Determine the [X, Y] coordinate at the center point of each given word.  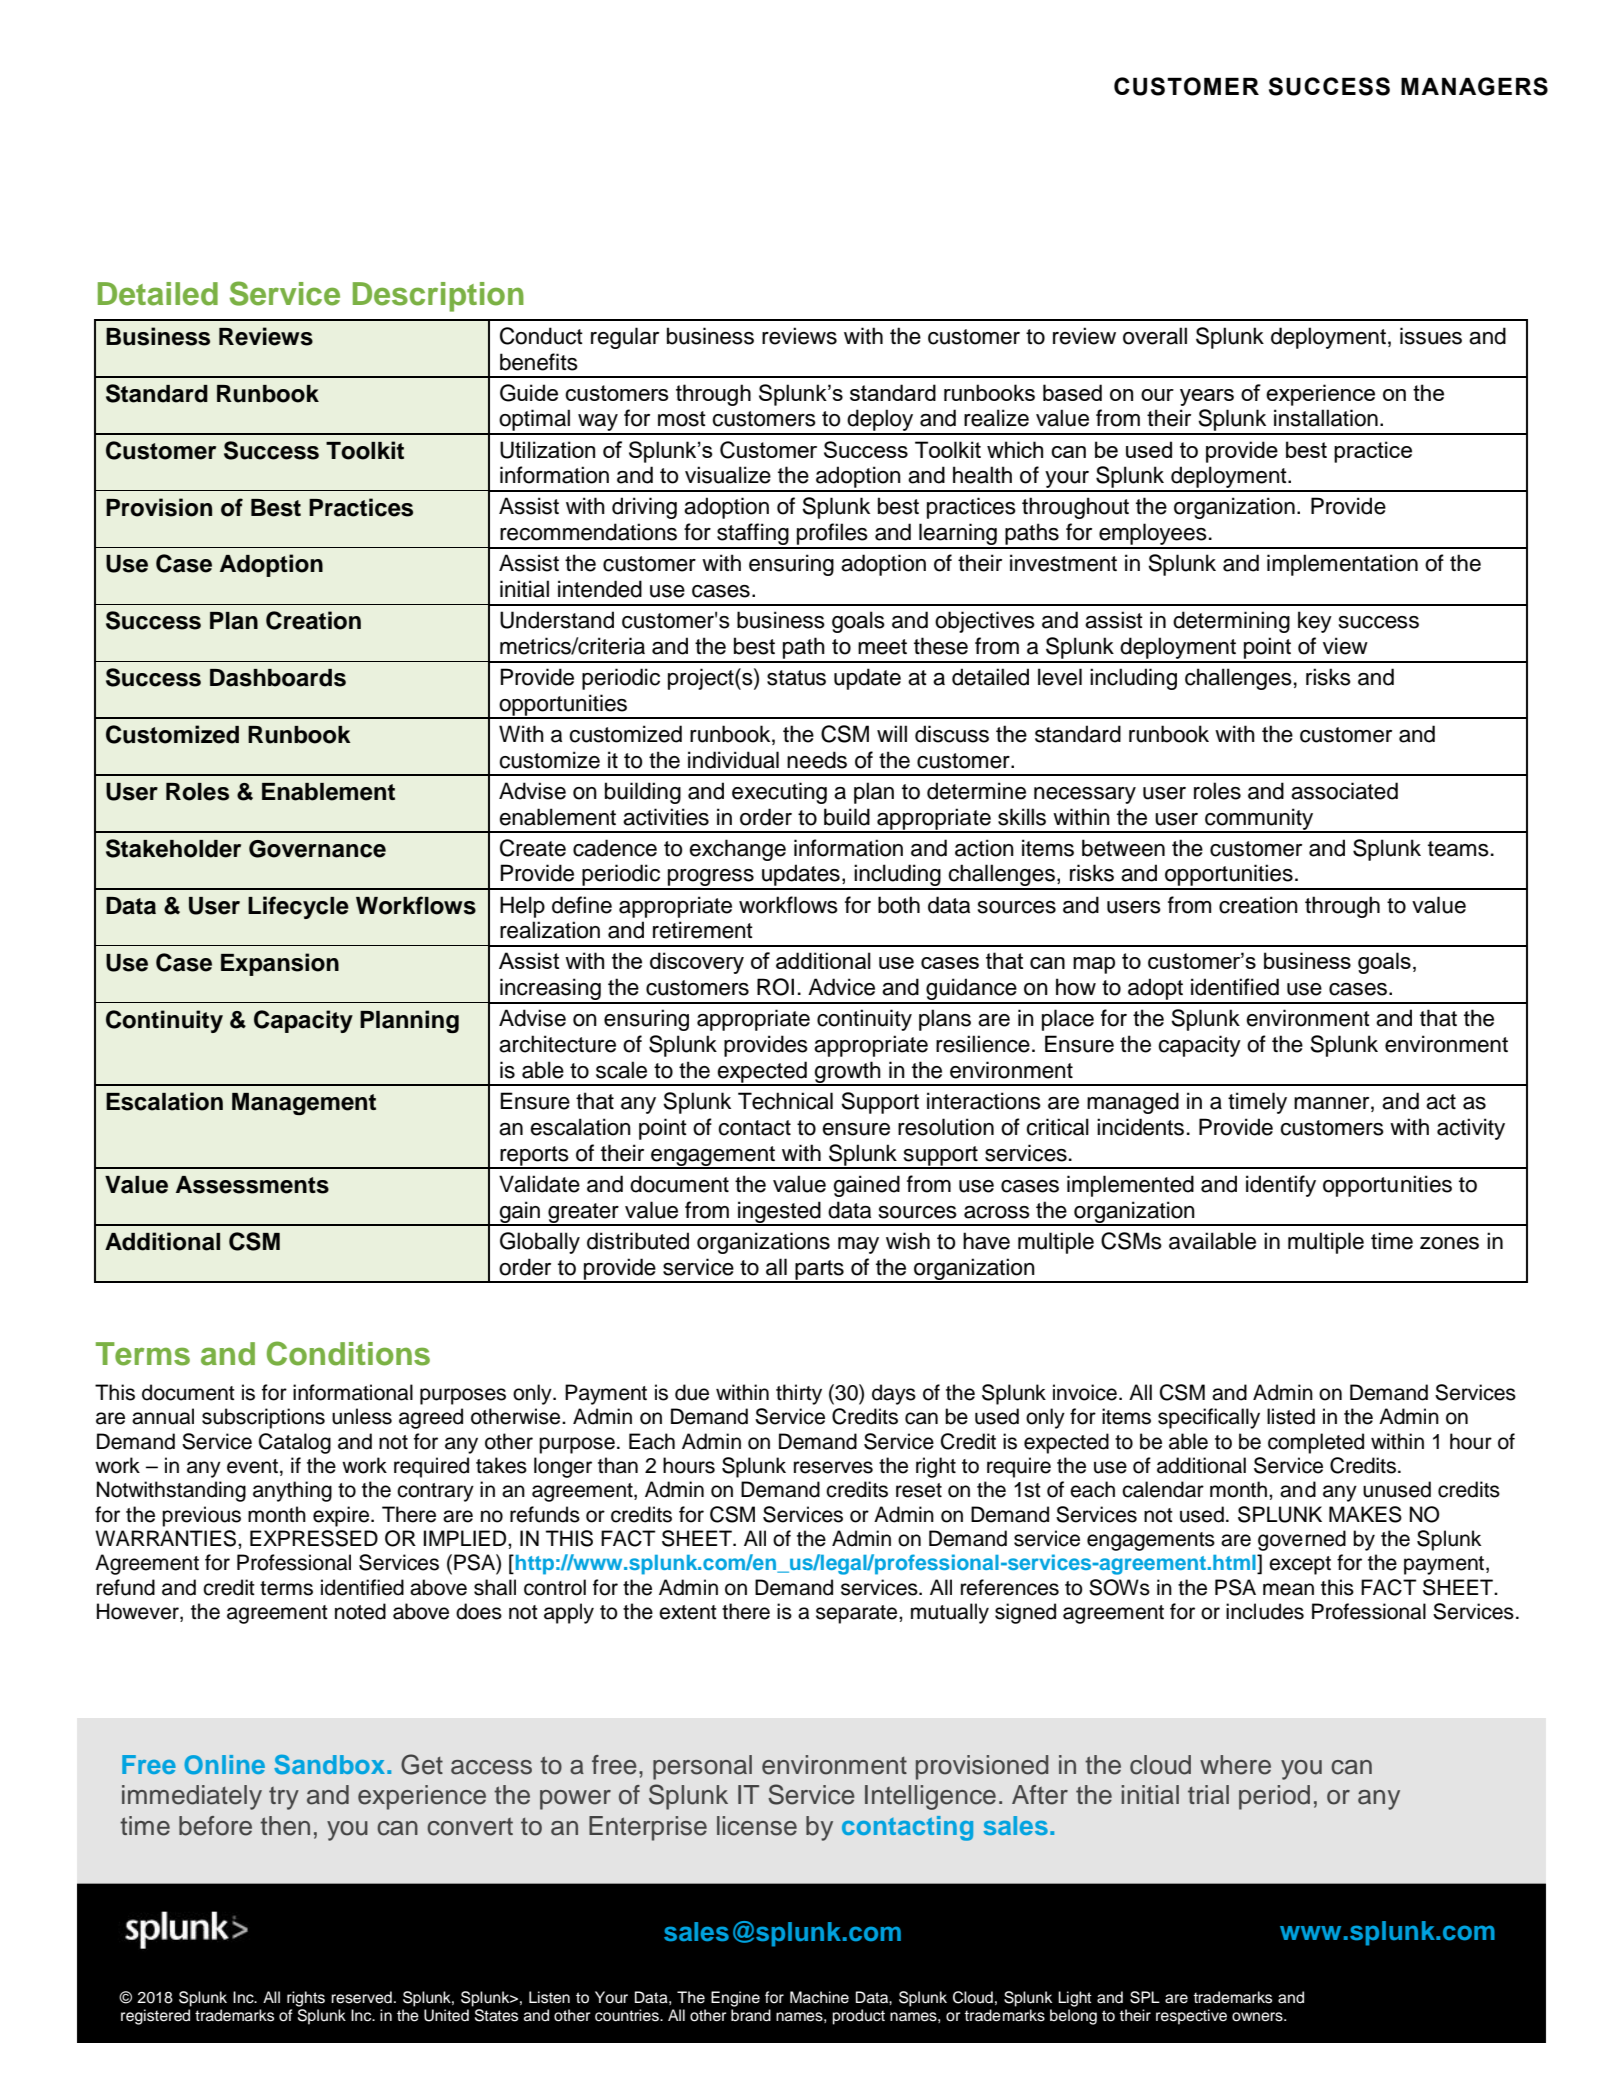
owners [1258, 2017]
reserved [361, 1997]
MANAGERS [1474, 86]
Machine [819, 1997]
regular [625, 338]
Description [438, 297]
